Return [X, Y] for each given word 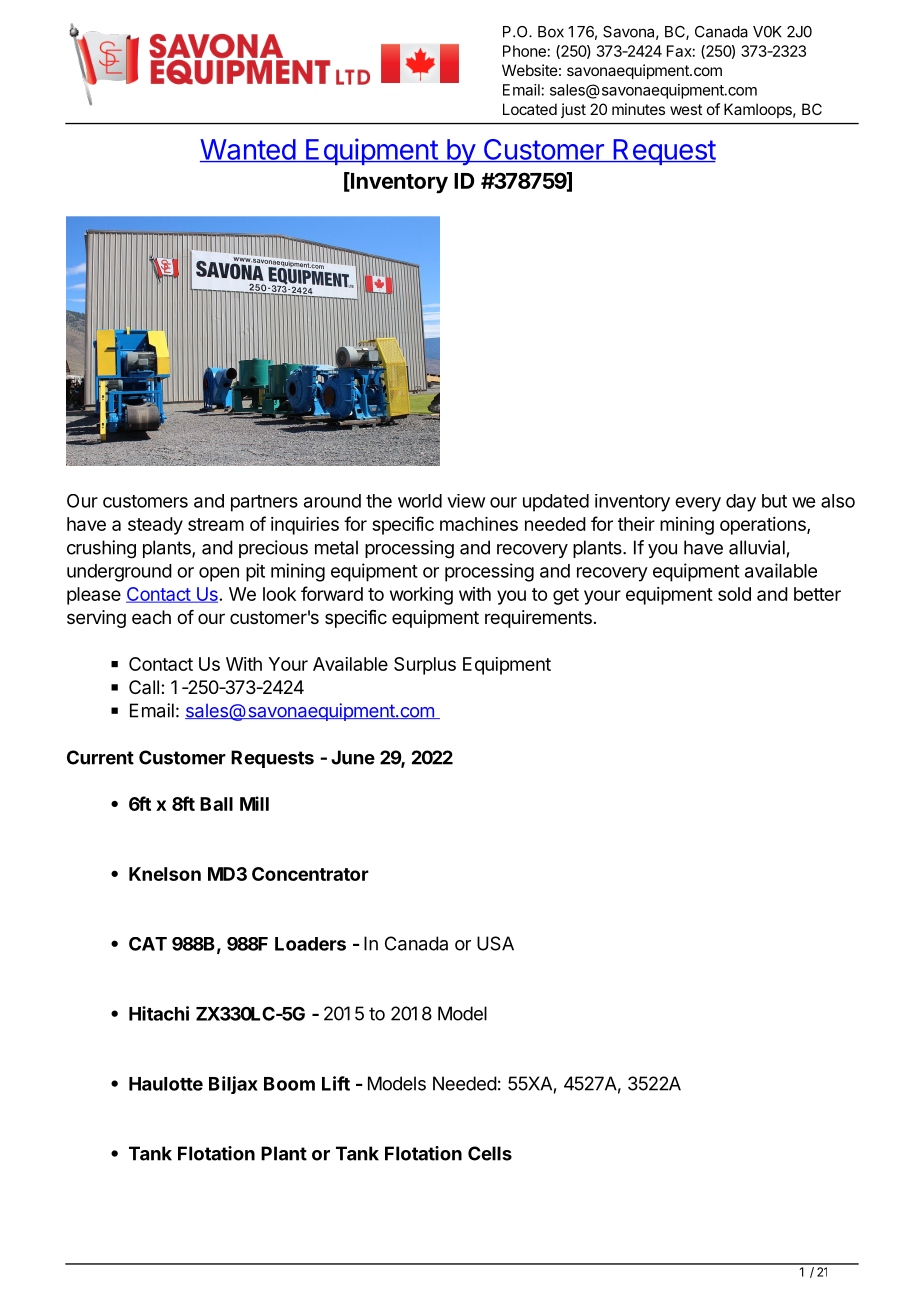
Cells [490, 1153]
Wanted [248, 150]
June [353, 757]
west [686, 109]
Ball [216, 804]
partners [264, 503]
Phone [524, 51]
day [741, 503]
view [466, 501]
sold [734, 594]
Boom [289, 1084]
